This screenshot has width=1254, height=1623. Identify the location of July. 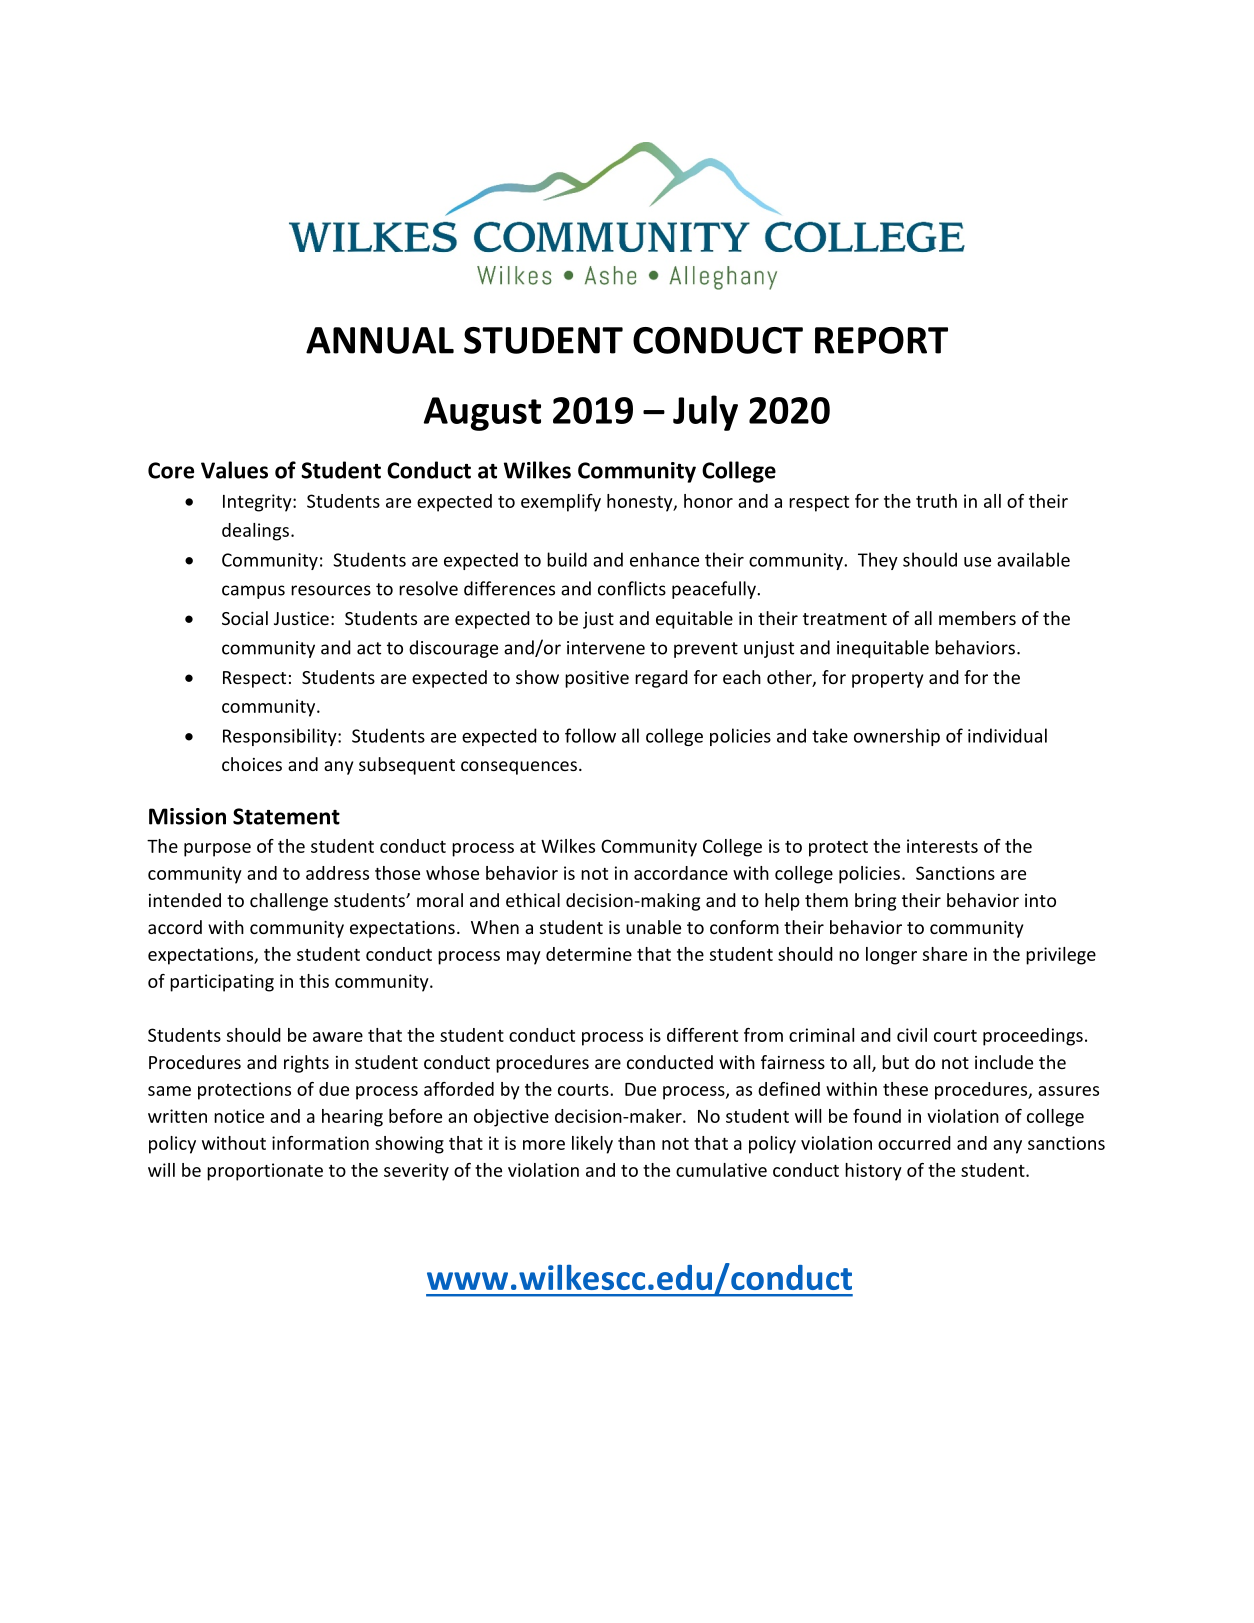
(705, 413).
